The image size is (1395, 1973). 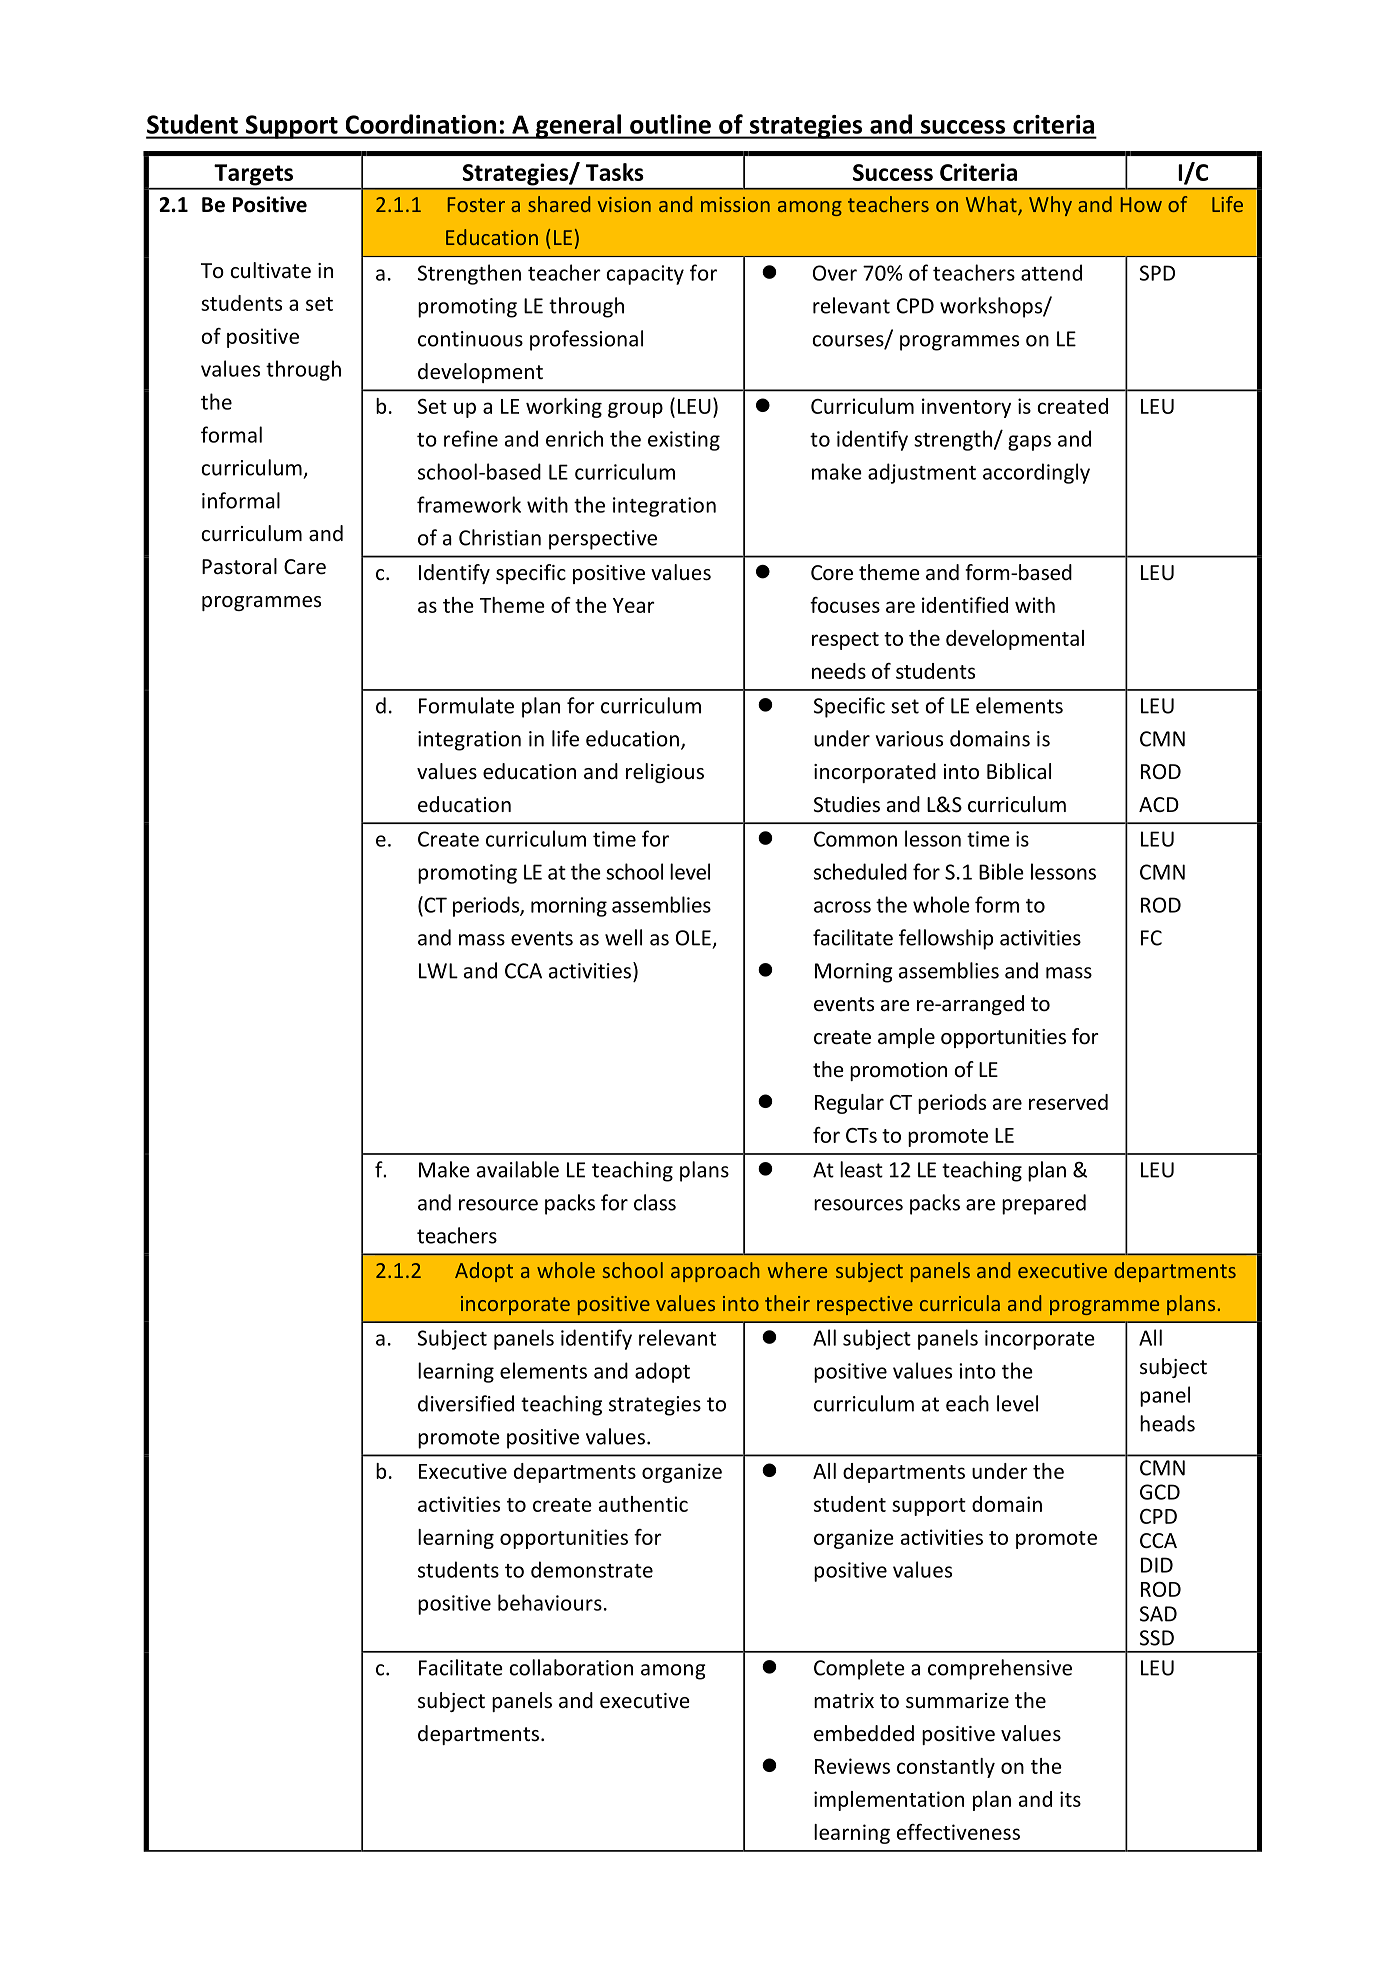 I want to click on Biblical, so click(x=1019, y=771).
